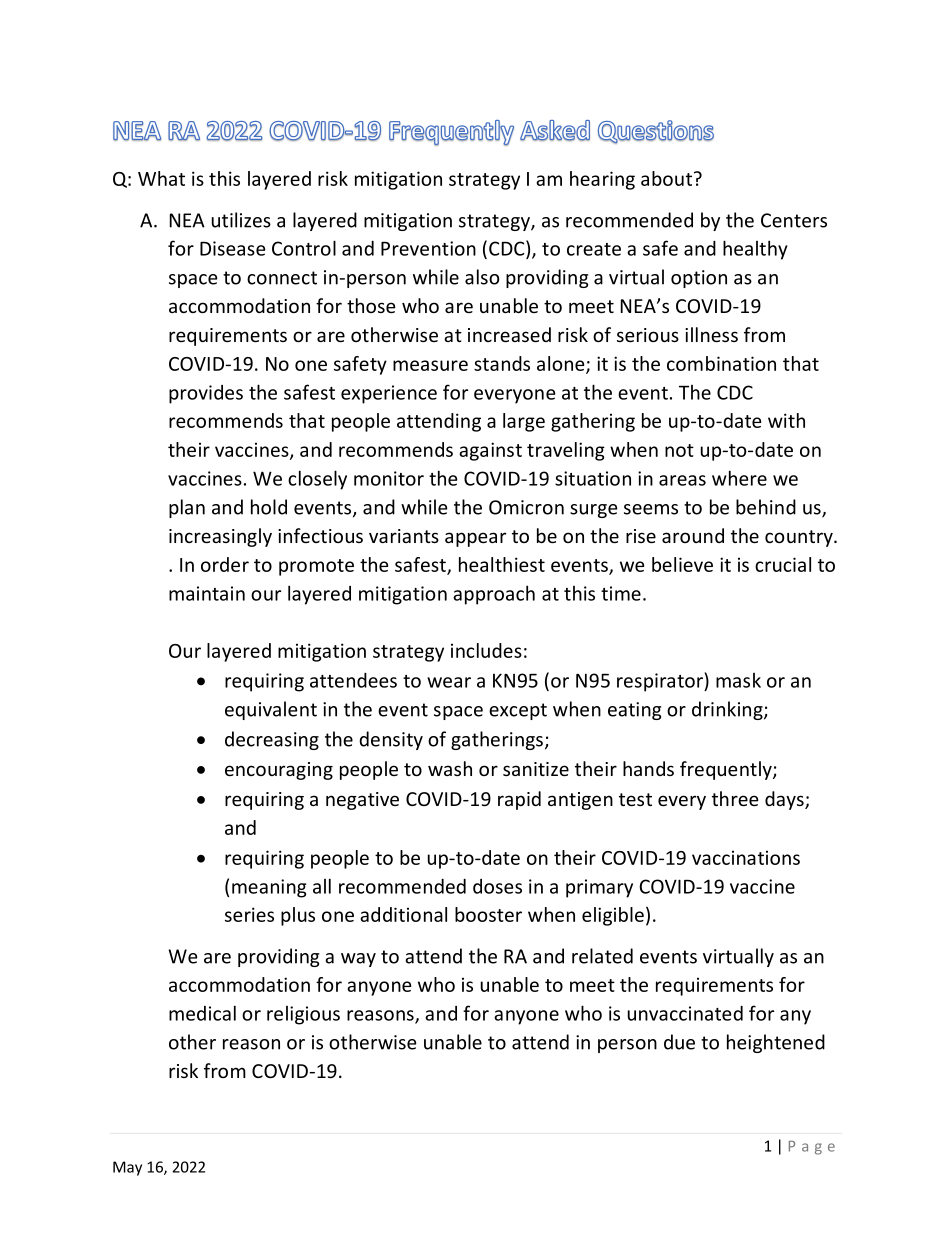  Describe the element at coordinates (271, 710) in the image. I see `equivalent` at that location.
